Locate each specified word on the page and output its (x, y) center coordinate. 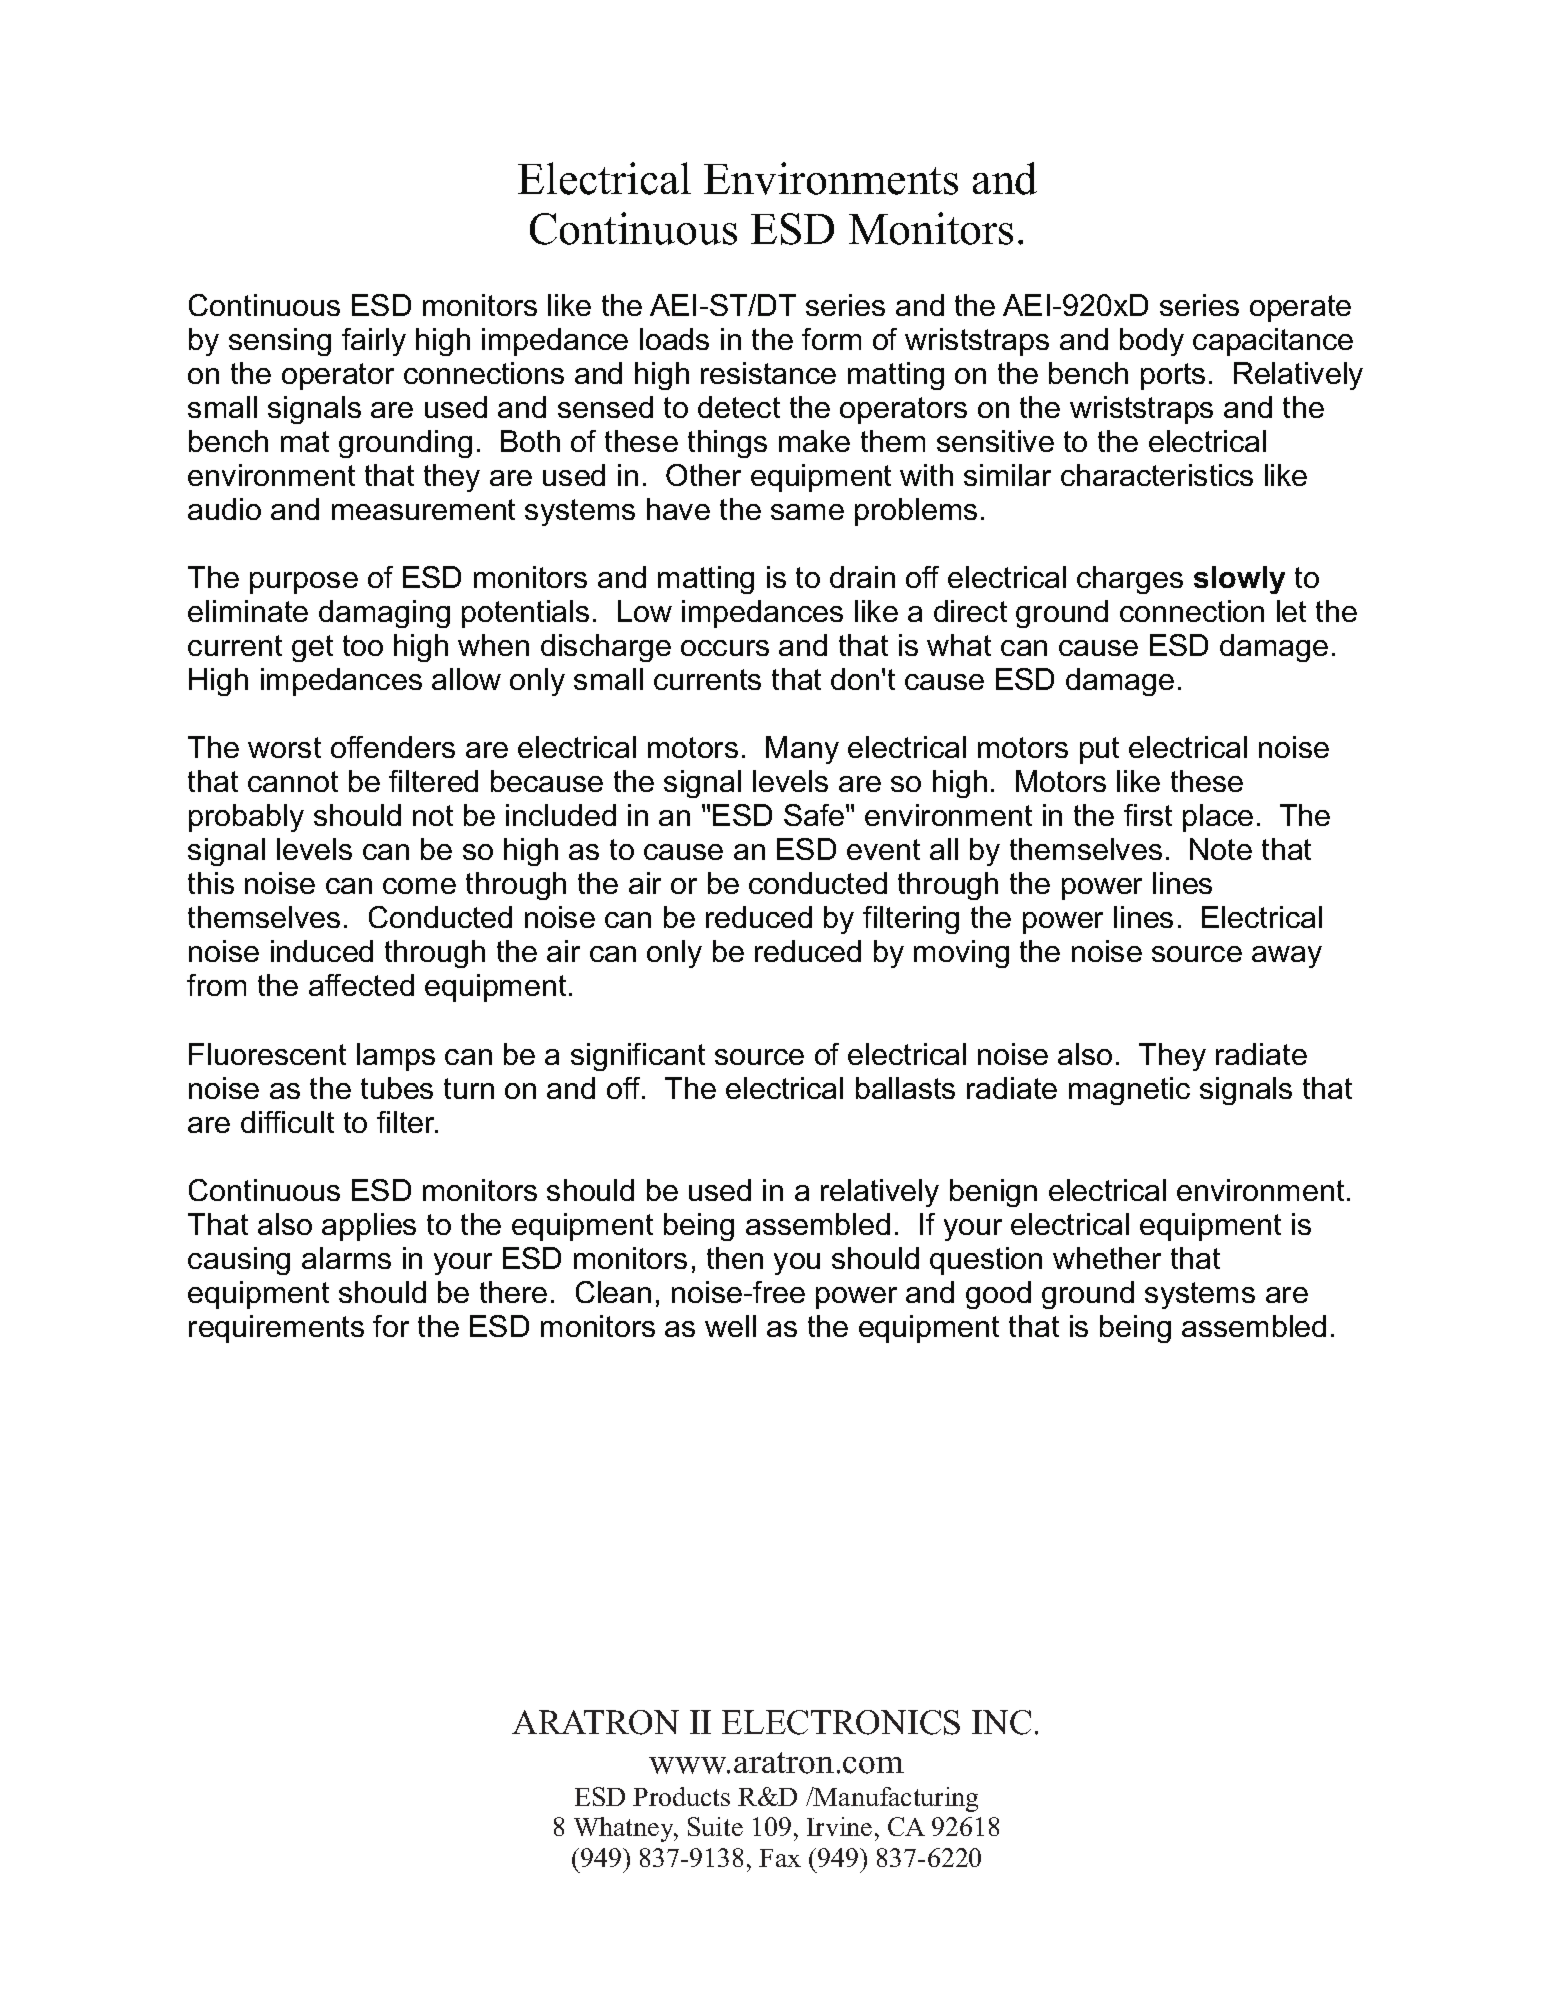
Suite (715, 1826)
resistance (768, 373)
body (1152, 342)
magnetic (1129, 1091)
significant (638, 1057)
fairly (374, 342)
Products (681, 1796)
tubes (397, 1088)
